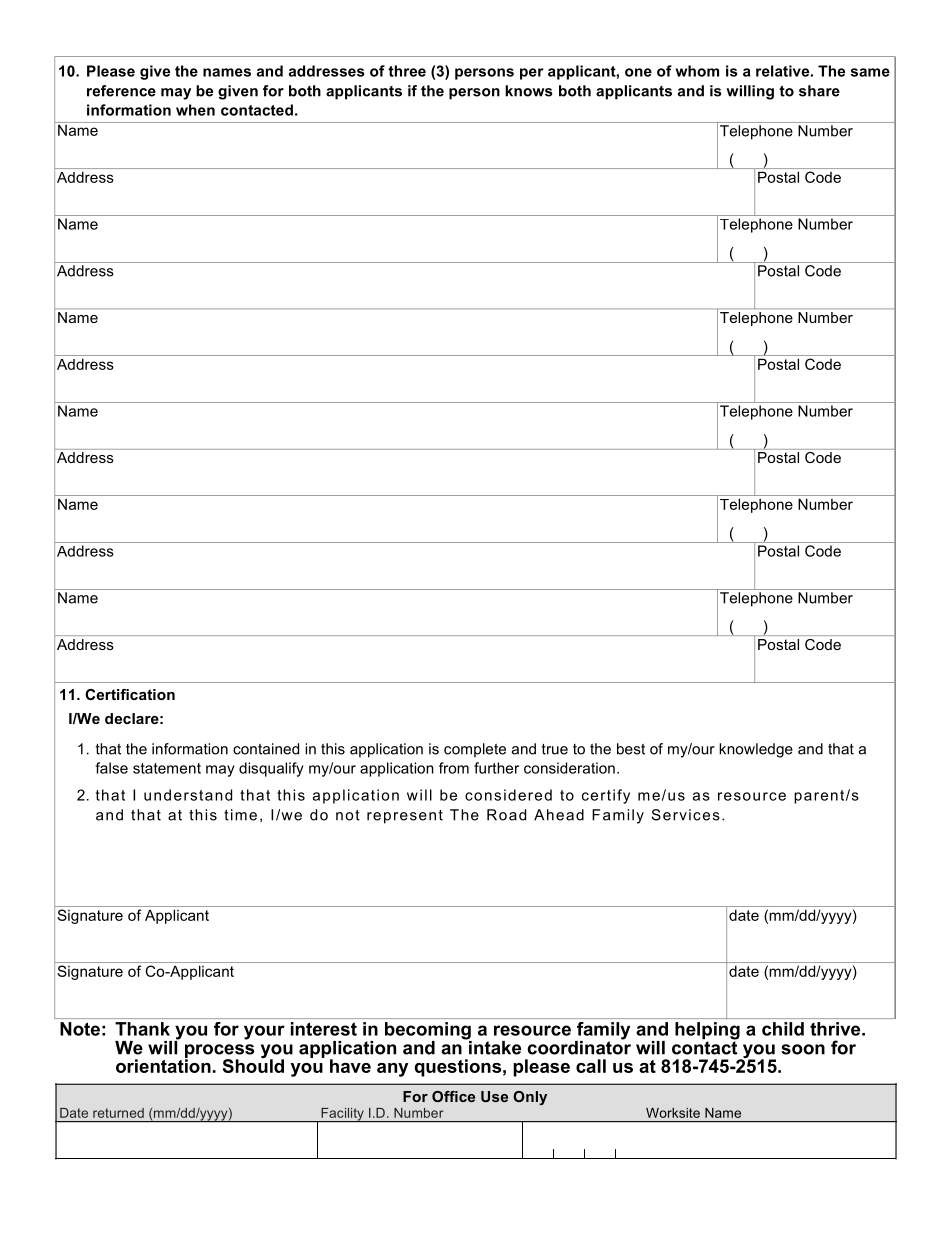 The width and height of the screenshot is (952, 1233). What do you see at coordinates (195, 110) in the screenshot?
I see `when` at bounding box center [195, 110].
